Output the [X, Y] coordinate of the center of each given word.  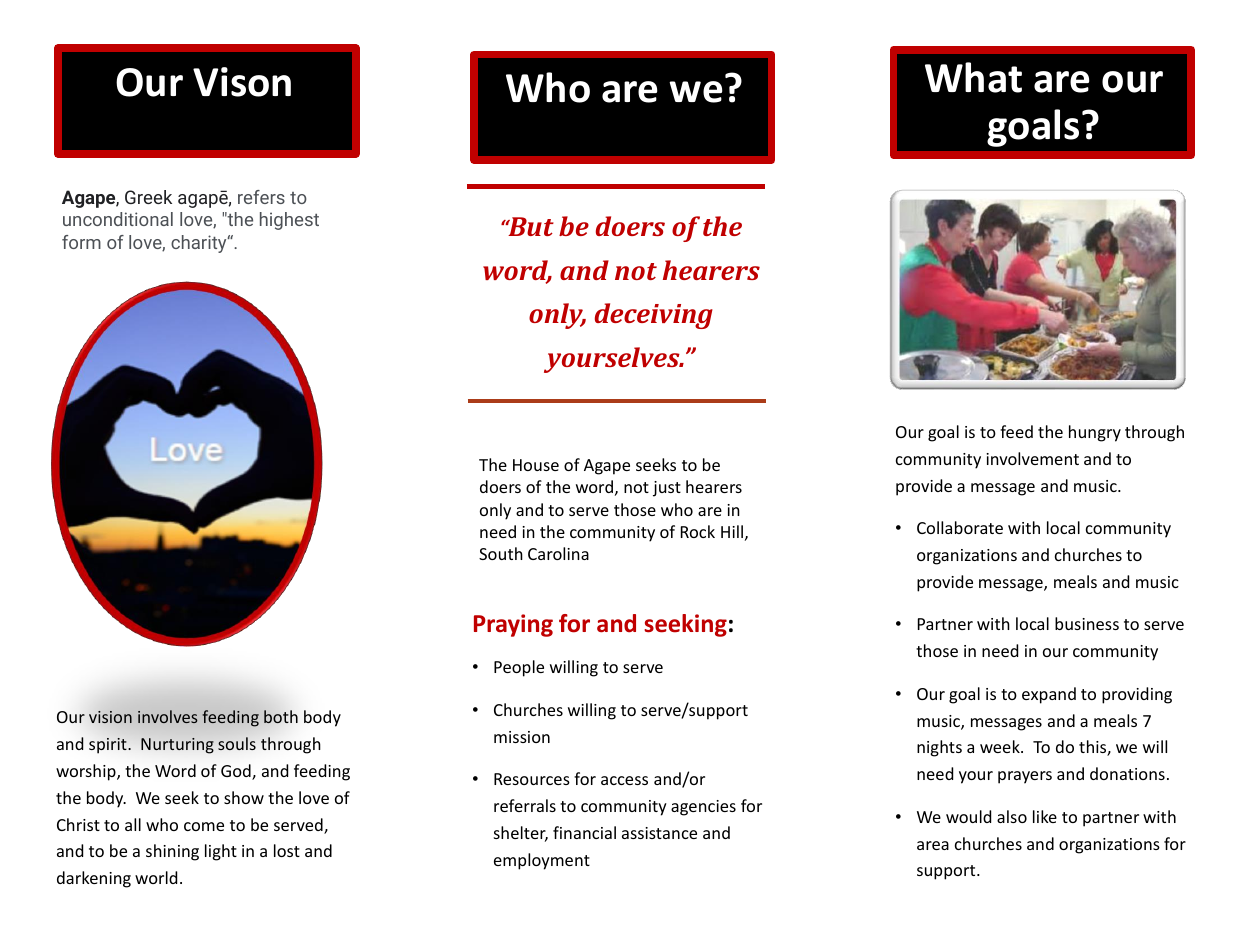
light [221, 852]
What [973, 77]
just [667, 489]
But [530, 226]
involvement [1032, 458]
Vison [242, 82]
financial [584, 832]
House [536, 465]
